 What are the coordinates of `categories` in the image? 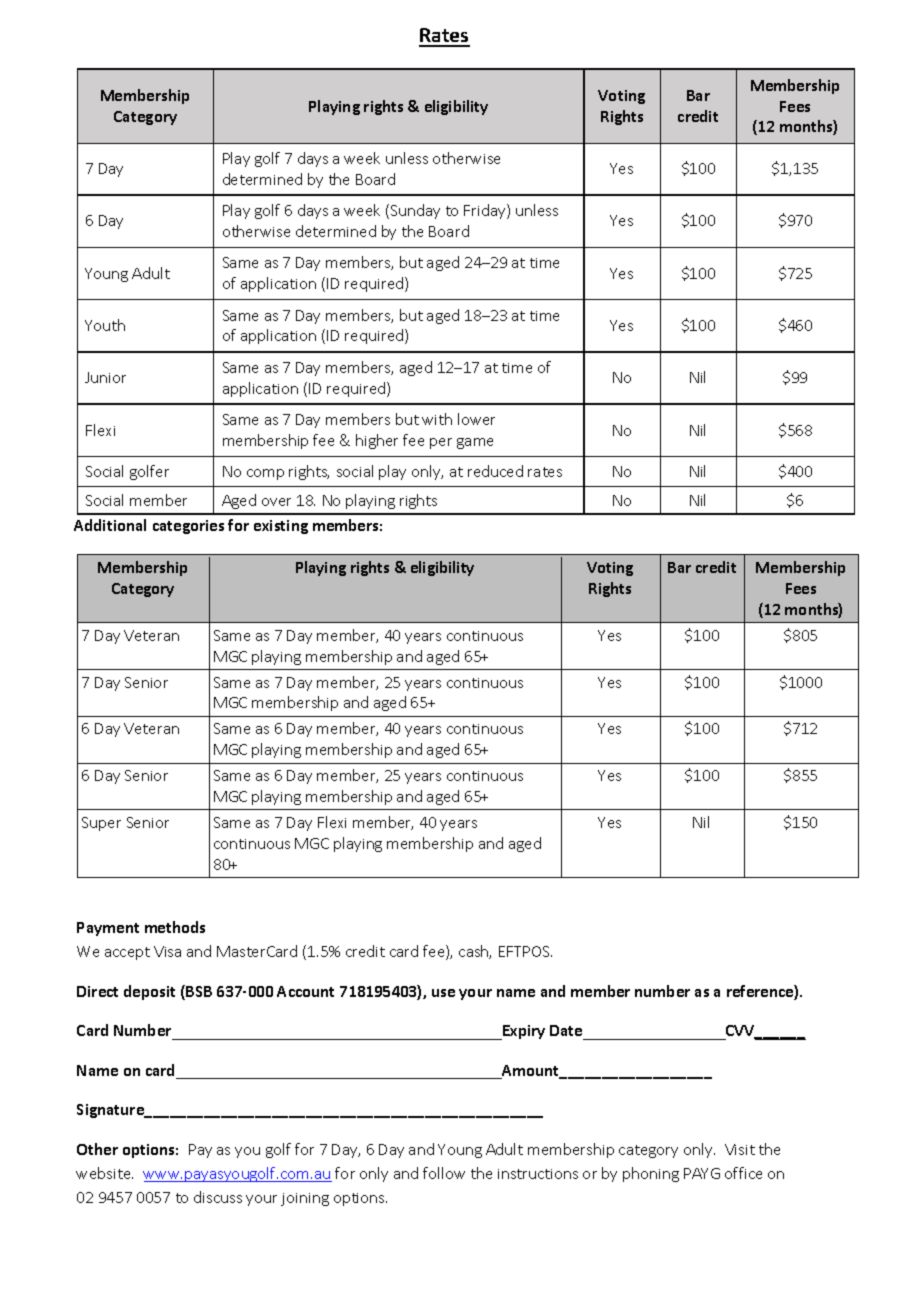 It's located at (188, 527).
